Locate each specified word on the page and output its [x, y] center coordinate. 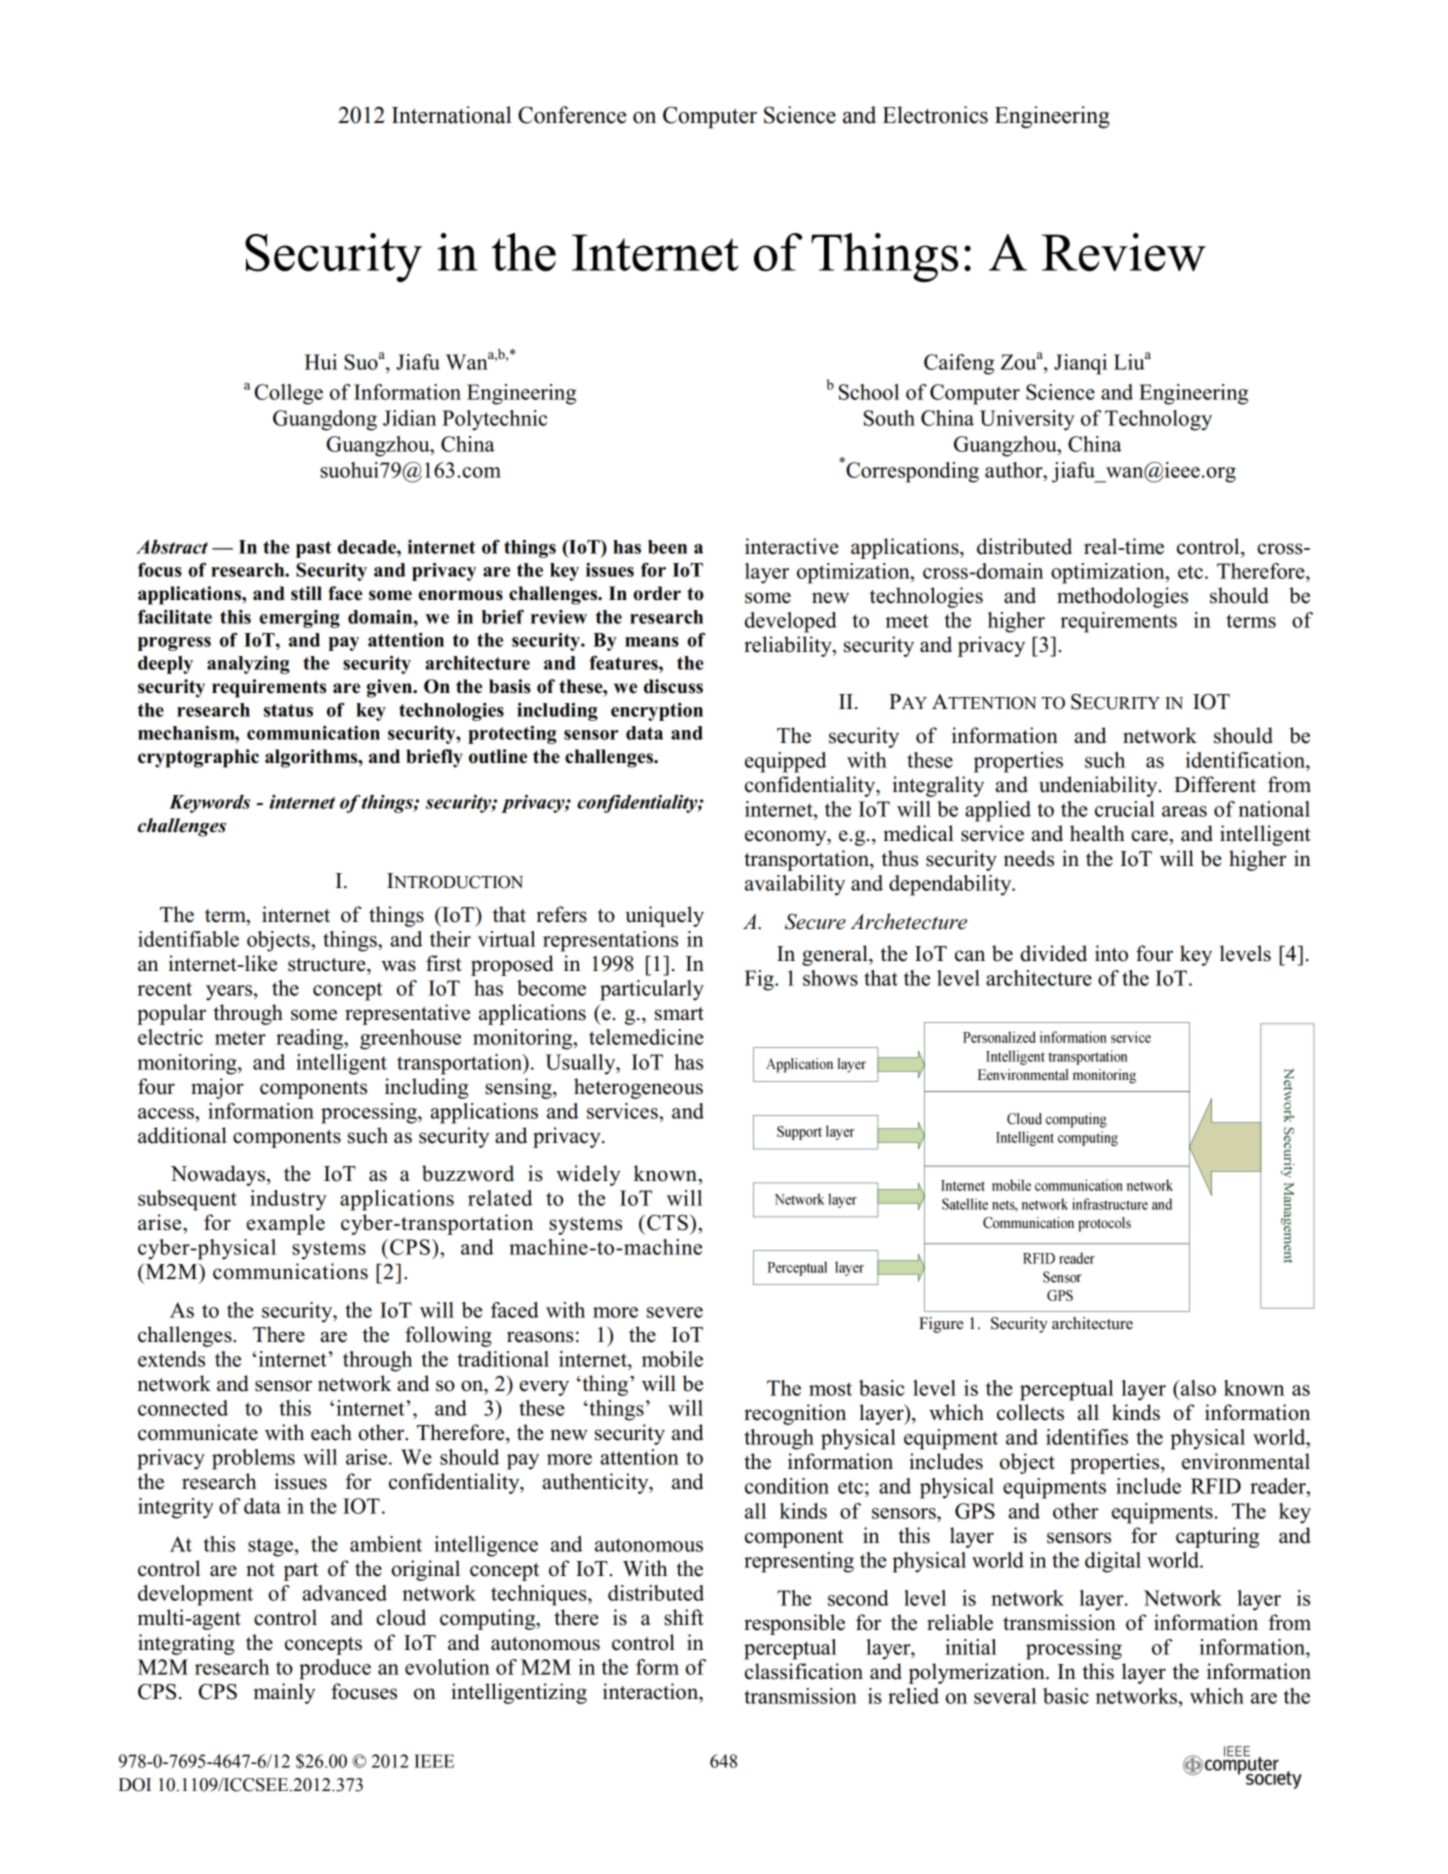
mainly [284, 1693]
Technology [1158, 420]
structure [328, 965]
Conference [572, 115]
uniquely [664, 916]
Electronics [935, 115]
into [1111, 953]
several [1005, 1696]
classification [804, 1671]
